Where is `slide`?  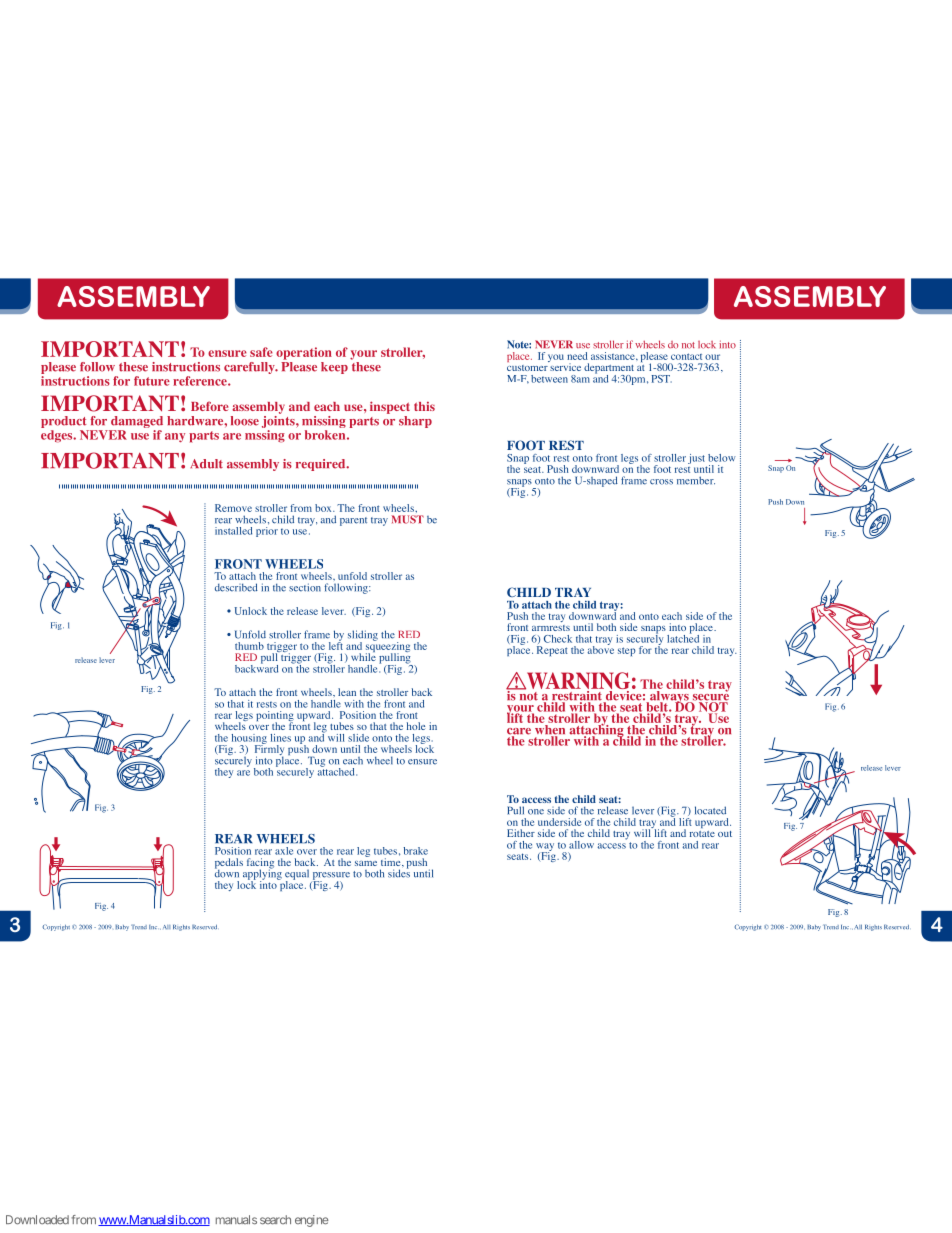 slide is located at coordinates (358, 738).
